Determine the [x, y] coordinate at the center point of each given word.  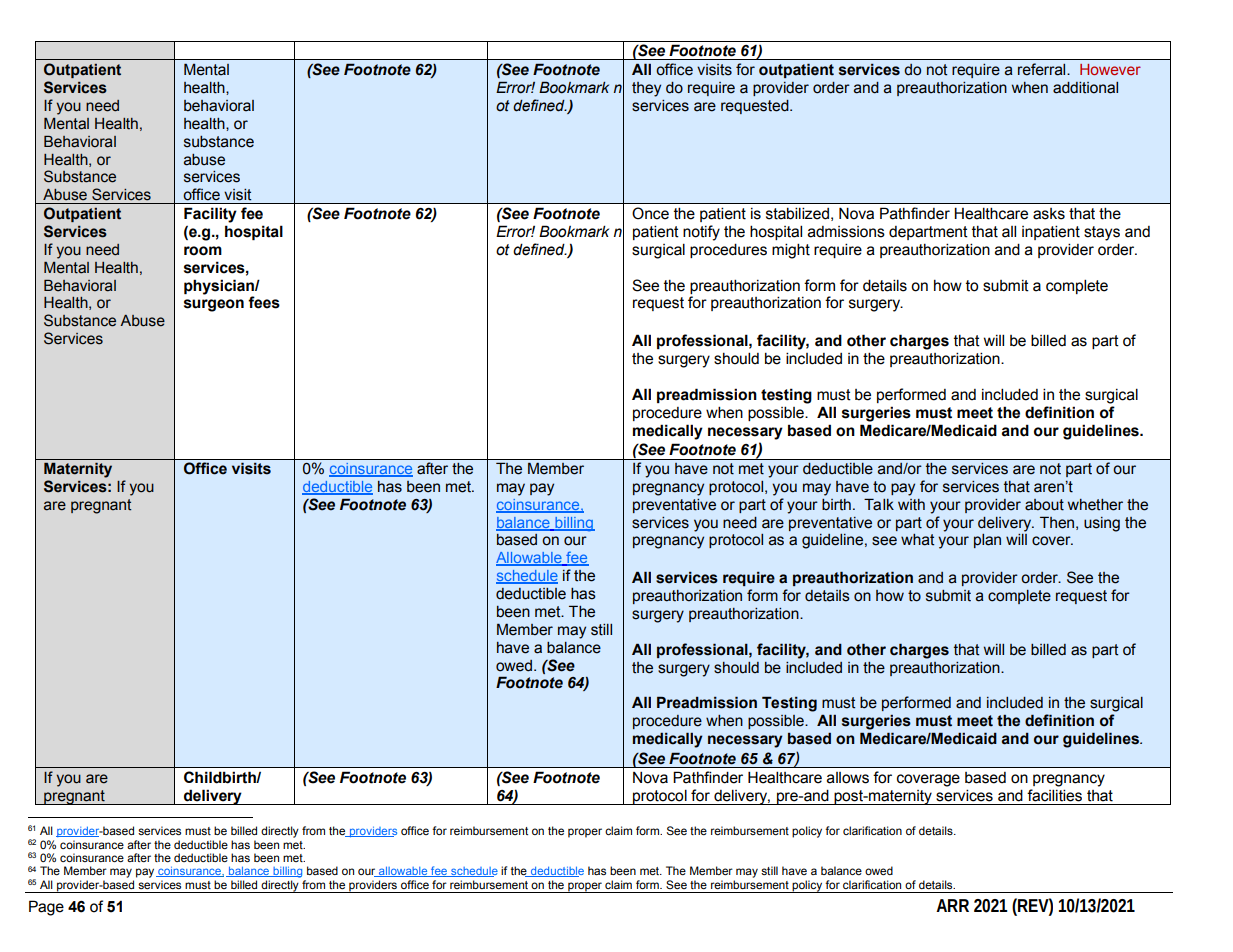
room [203, 251]
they [646, 89]
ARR [952, 905]
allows [848, 778]
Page [46, 908]
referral [1043, 69]
